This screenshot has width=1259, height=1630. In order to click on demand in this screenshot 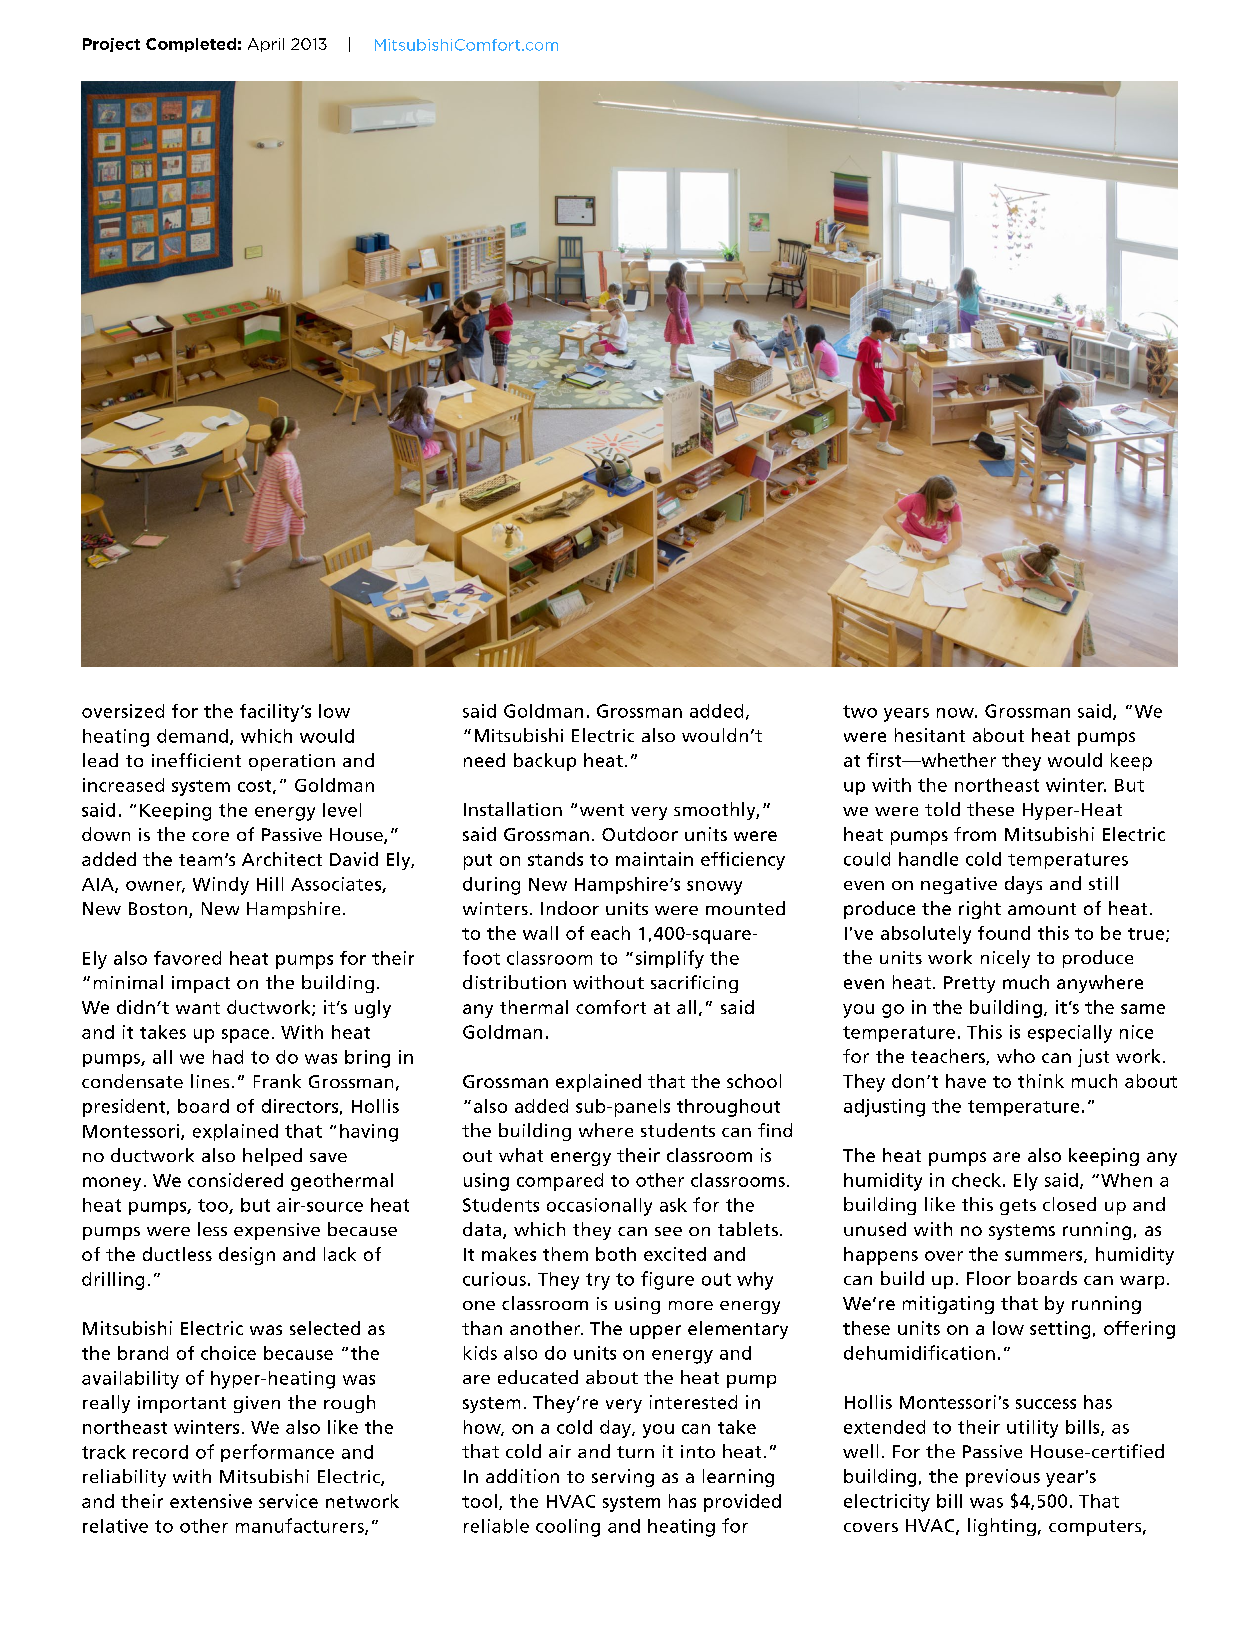, I will do `click(192, 736)`.
